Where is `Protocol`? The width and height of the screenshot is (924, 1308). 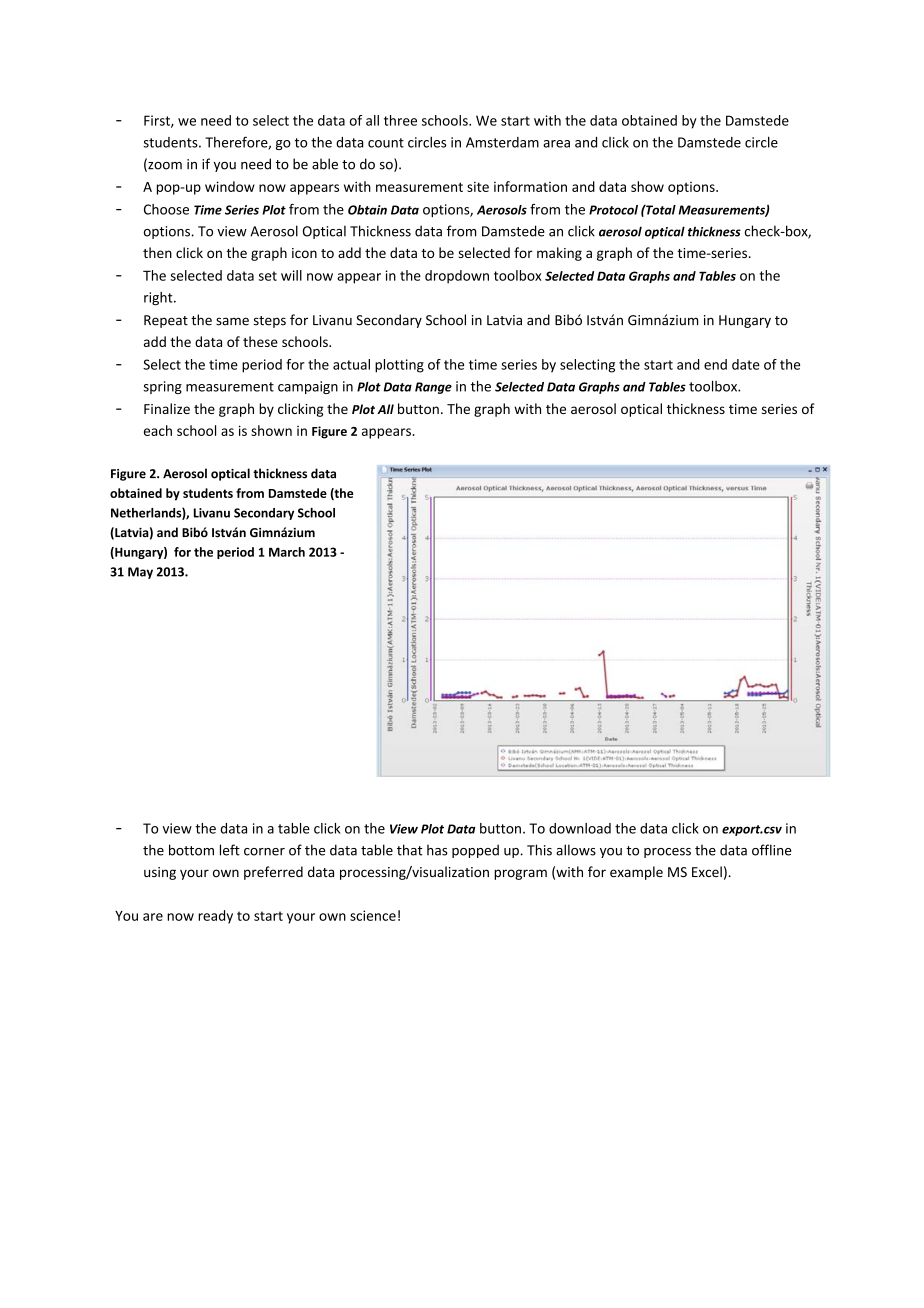
Protocol is located at coordinates (613, 210).
